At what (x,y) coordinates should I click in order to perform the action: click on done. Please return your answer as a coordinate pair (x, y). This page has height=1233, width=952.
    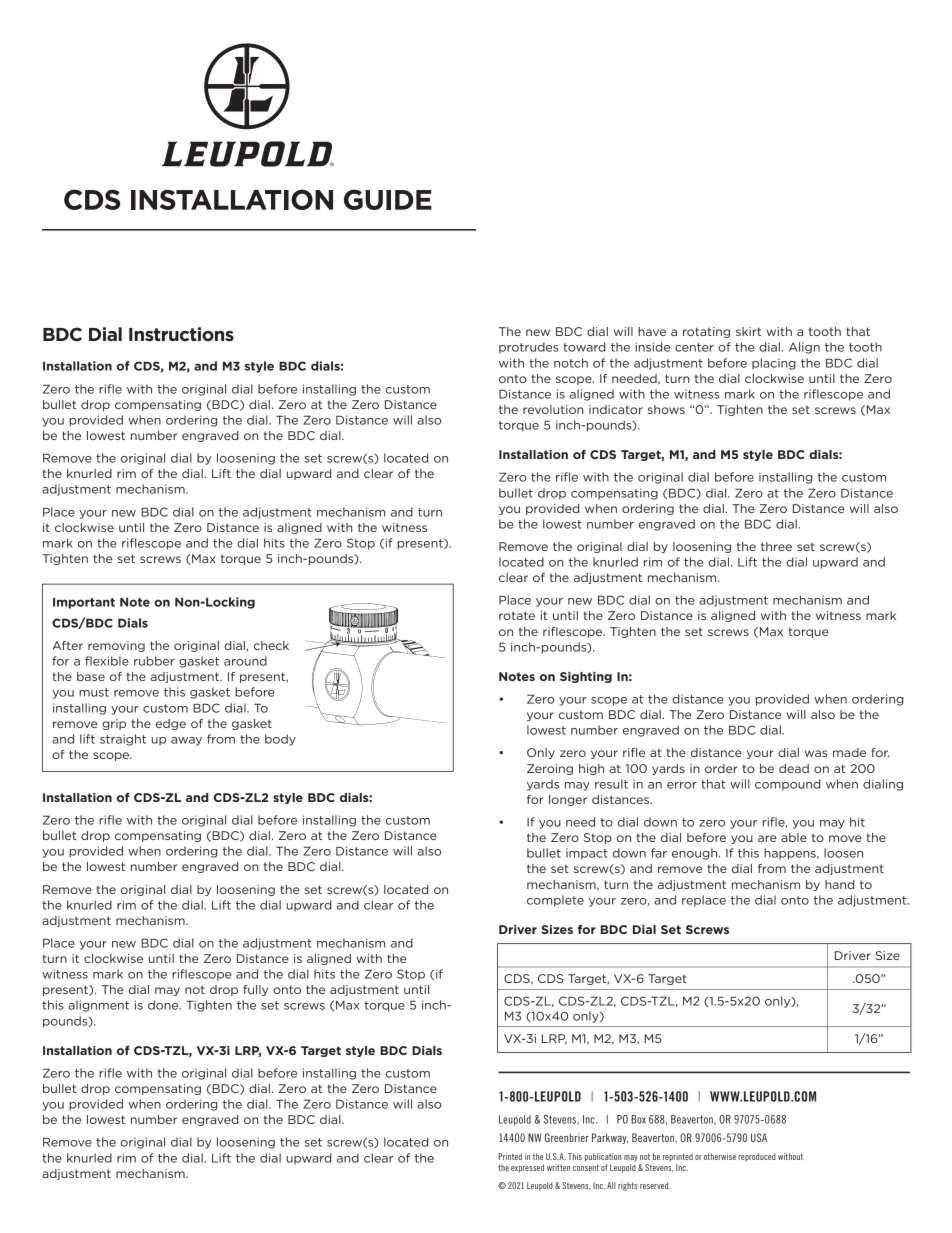
    Looking at the image, I should click on (164, 1005).
